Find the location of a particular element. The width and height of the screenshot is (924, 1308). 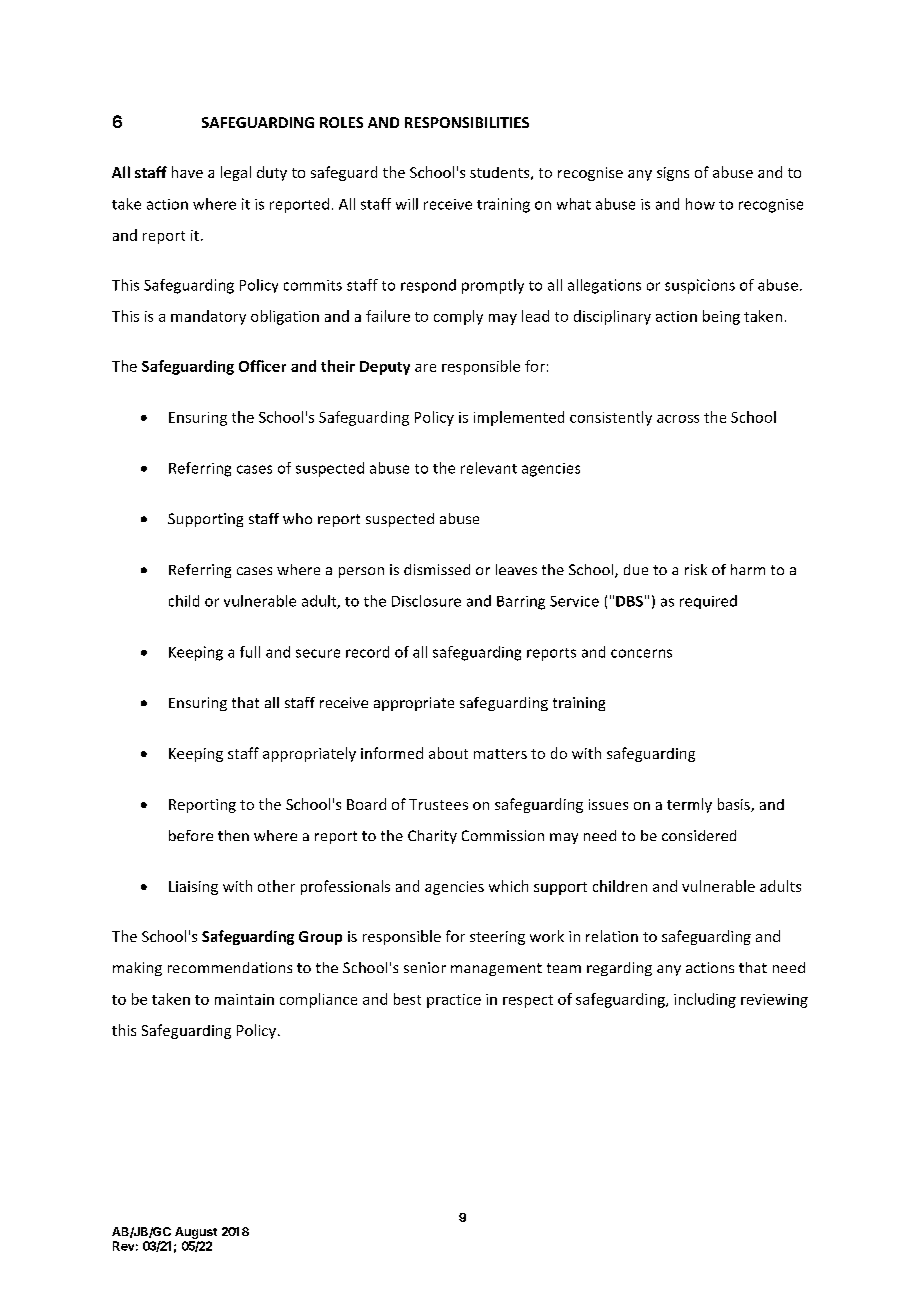

full is located at coordinates (250, 652).
